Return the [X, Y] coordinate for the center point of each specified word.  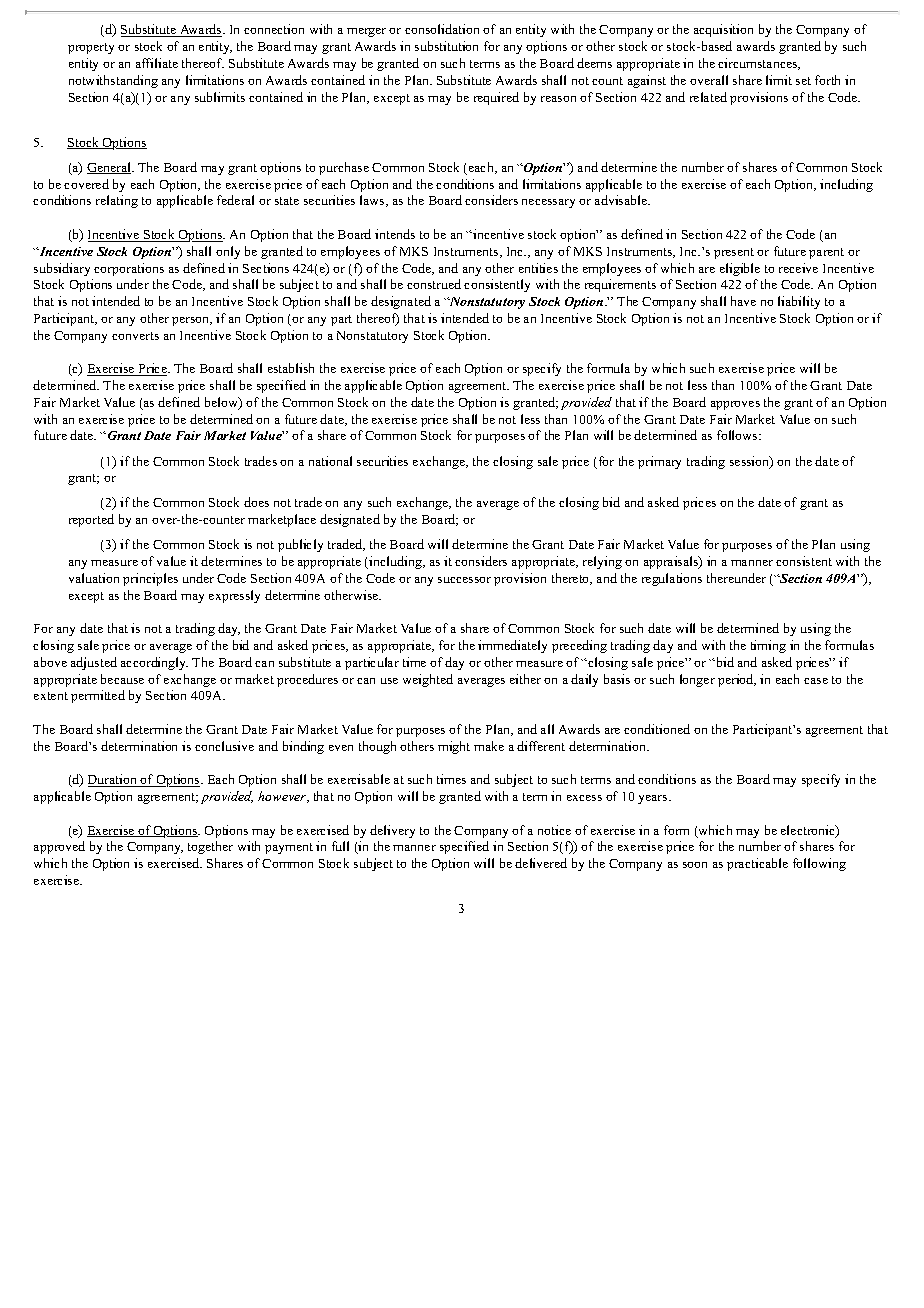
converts [135, 336]
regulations [672, 579]
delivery [392, 831]
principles [150, 579]
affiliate [157, 63]
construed [434, 284]
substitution [446, 46]
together [210, 847]
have [743, 301]
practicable [757, 864]
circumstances [759, 64]
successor [464, 580]
